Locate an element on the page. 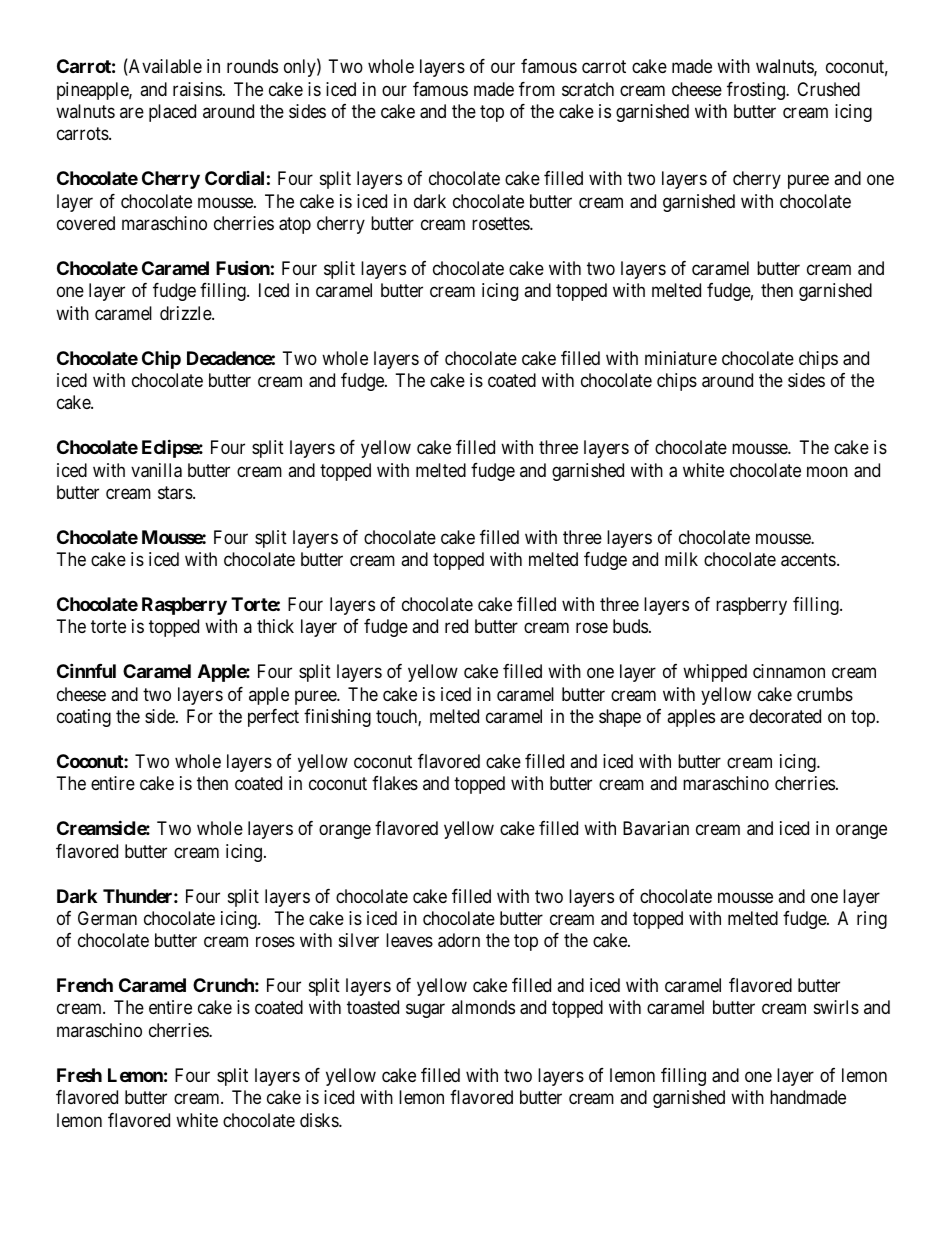 This image has width=952, height=1233. For is located at coordinates (200, 716).
